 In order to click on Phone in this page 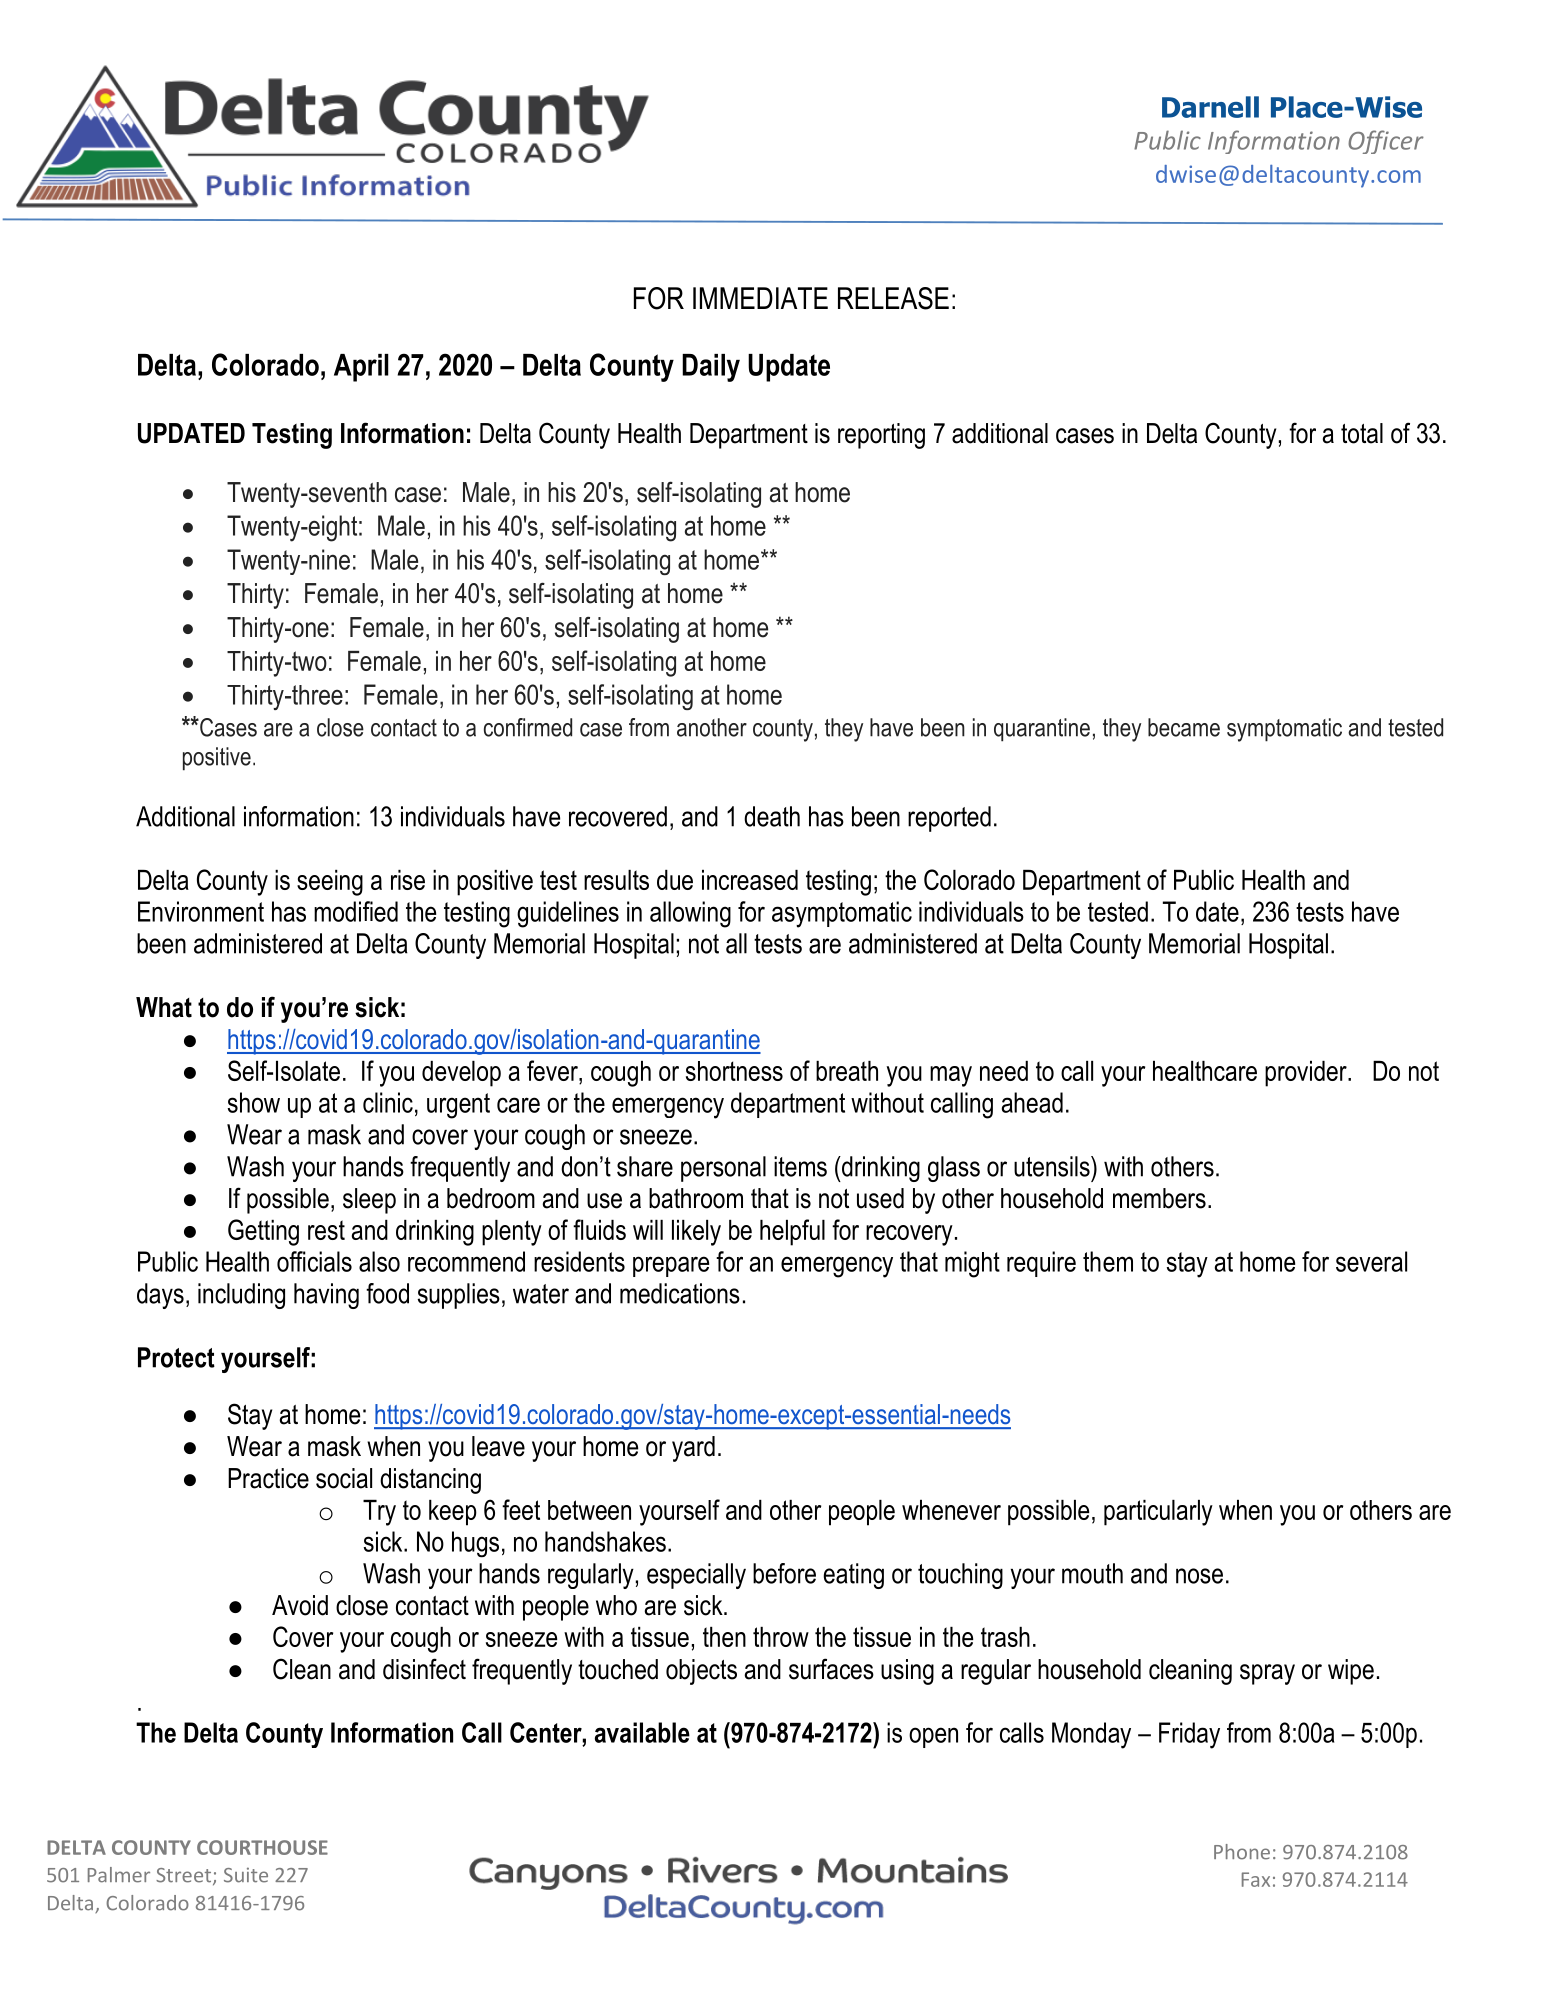, I will do `click(1242, 1852)`.
